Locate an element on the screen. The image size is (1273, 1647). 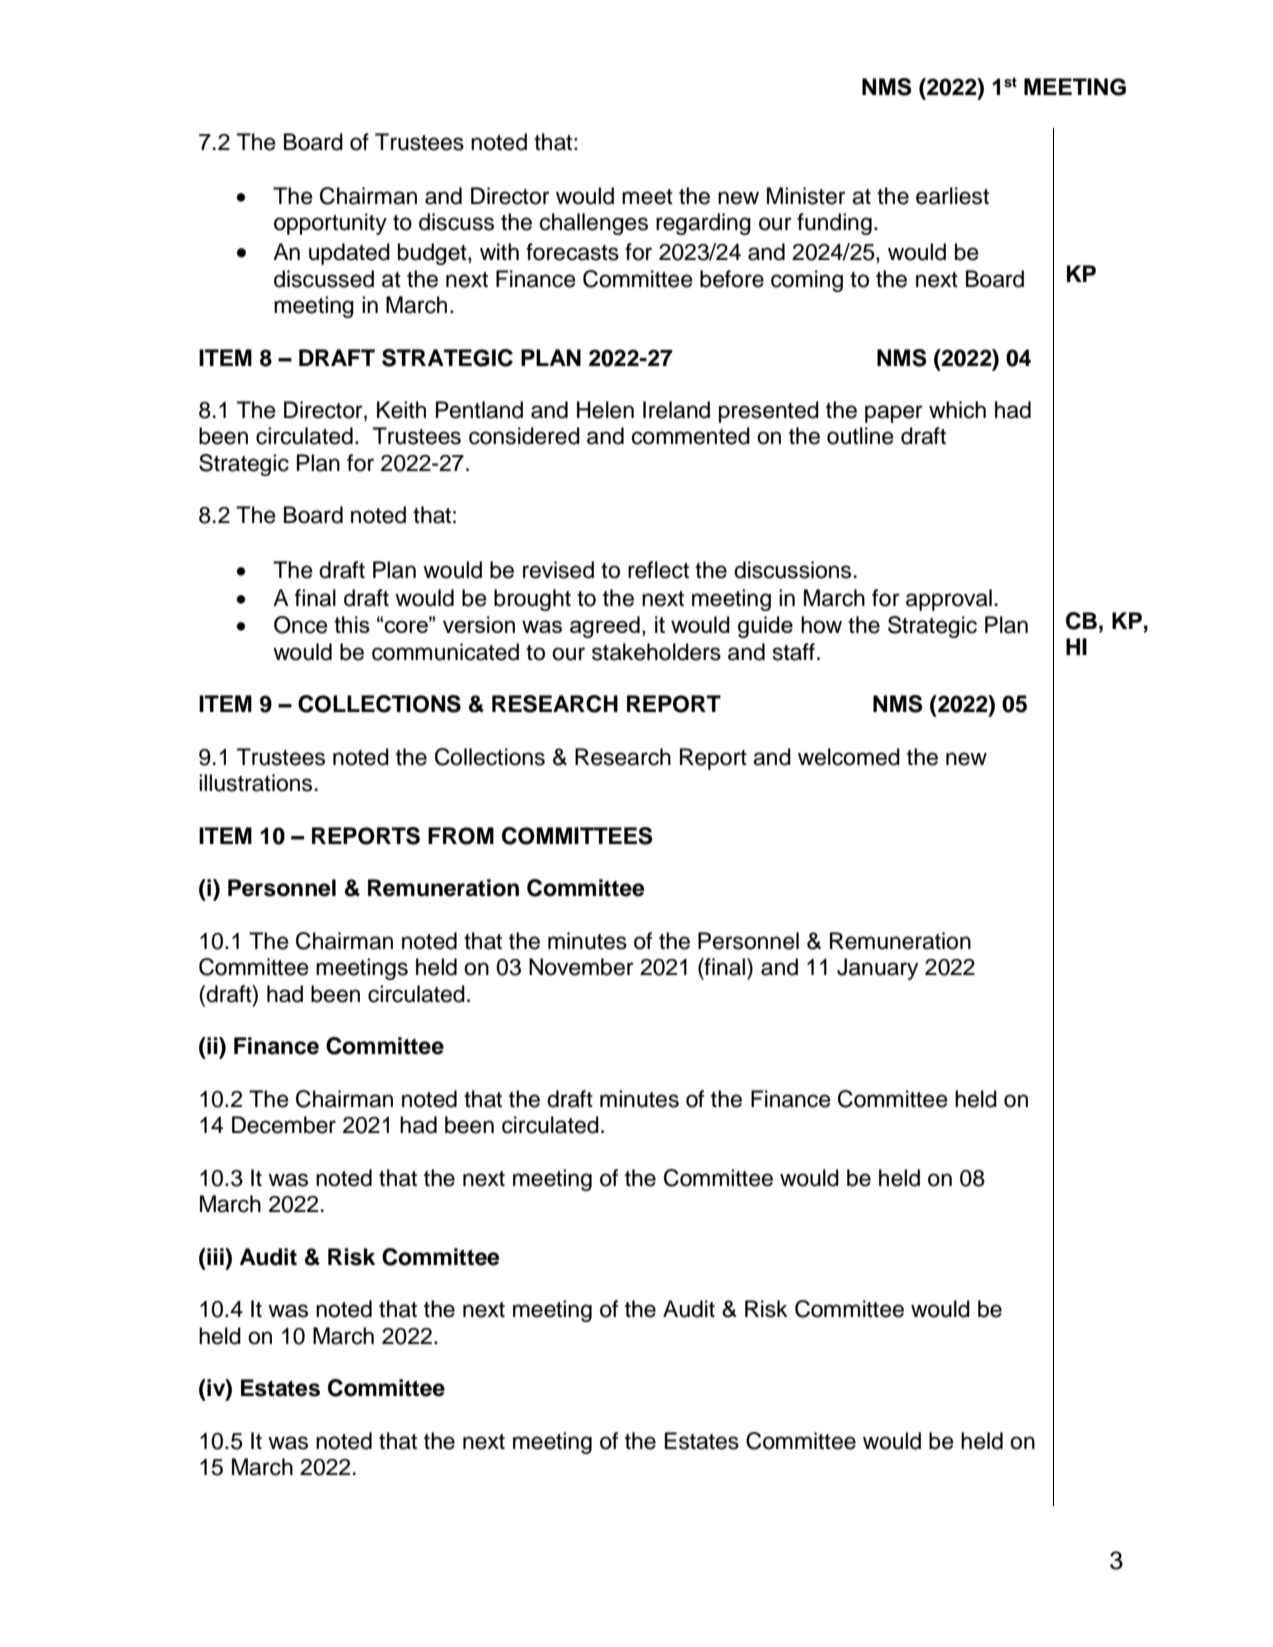
welcomed is located at coordinates (849, 757).
